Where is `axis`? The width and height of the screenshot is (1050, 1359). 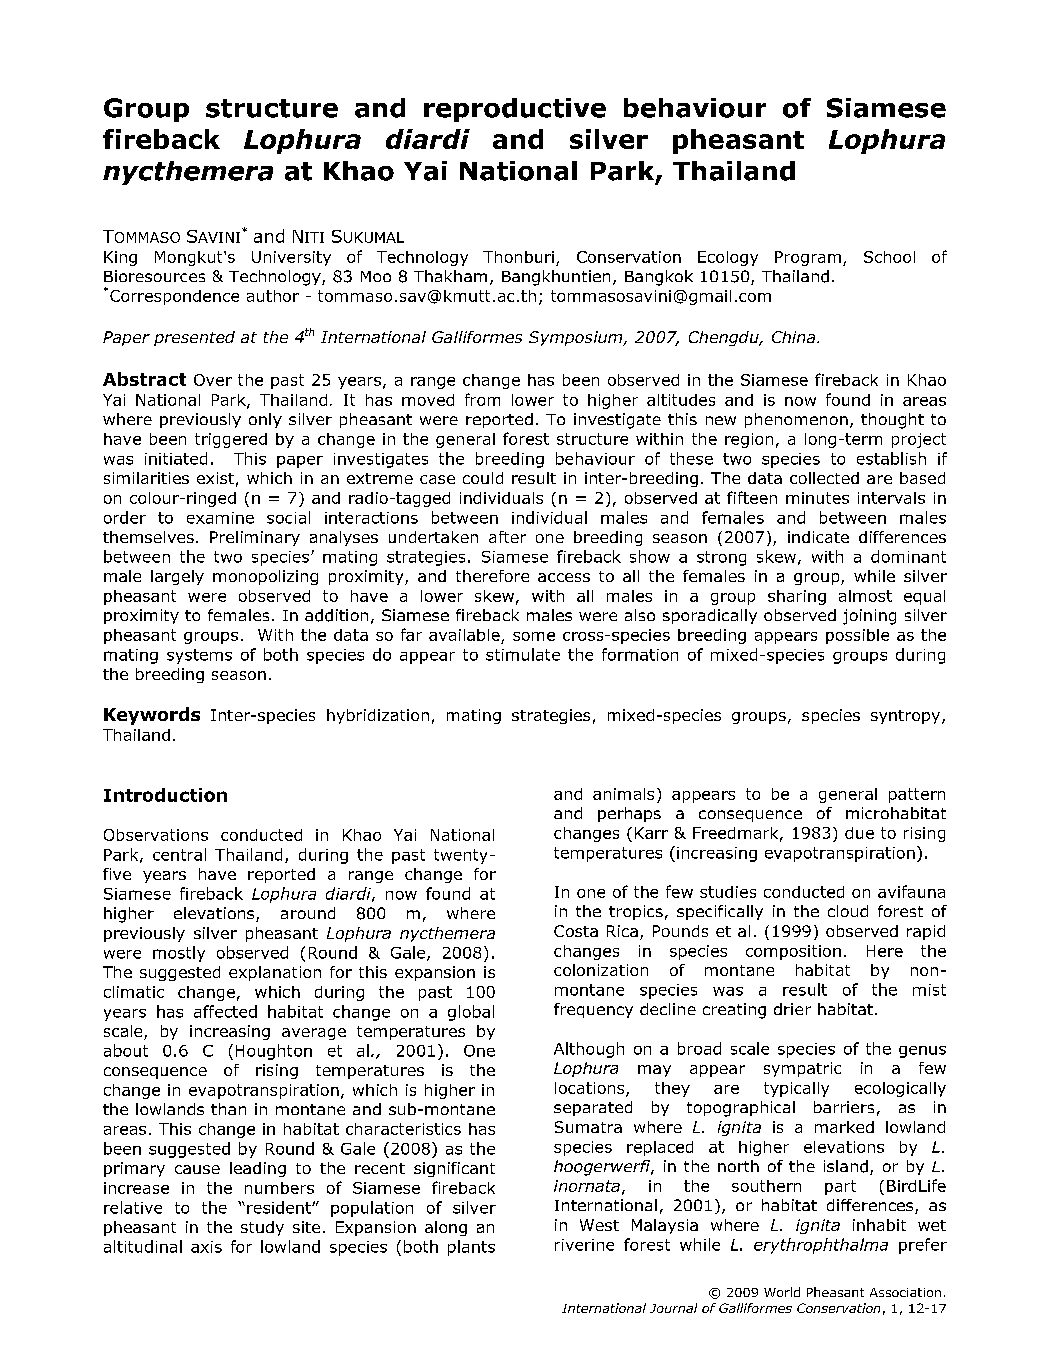 axis is located at coordinates (206, 1247).
